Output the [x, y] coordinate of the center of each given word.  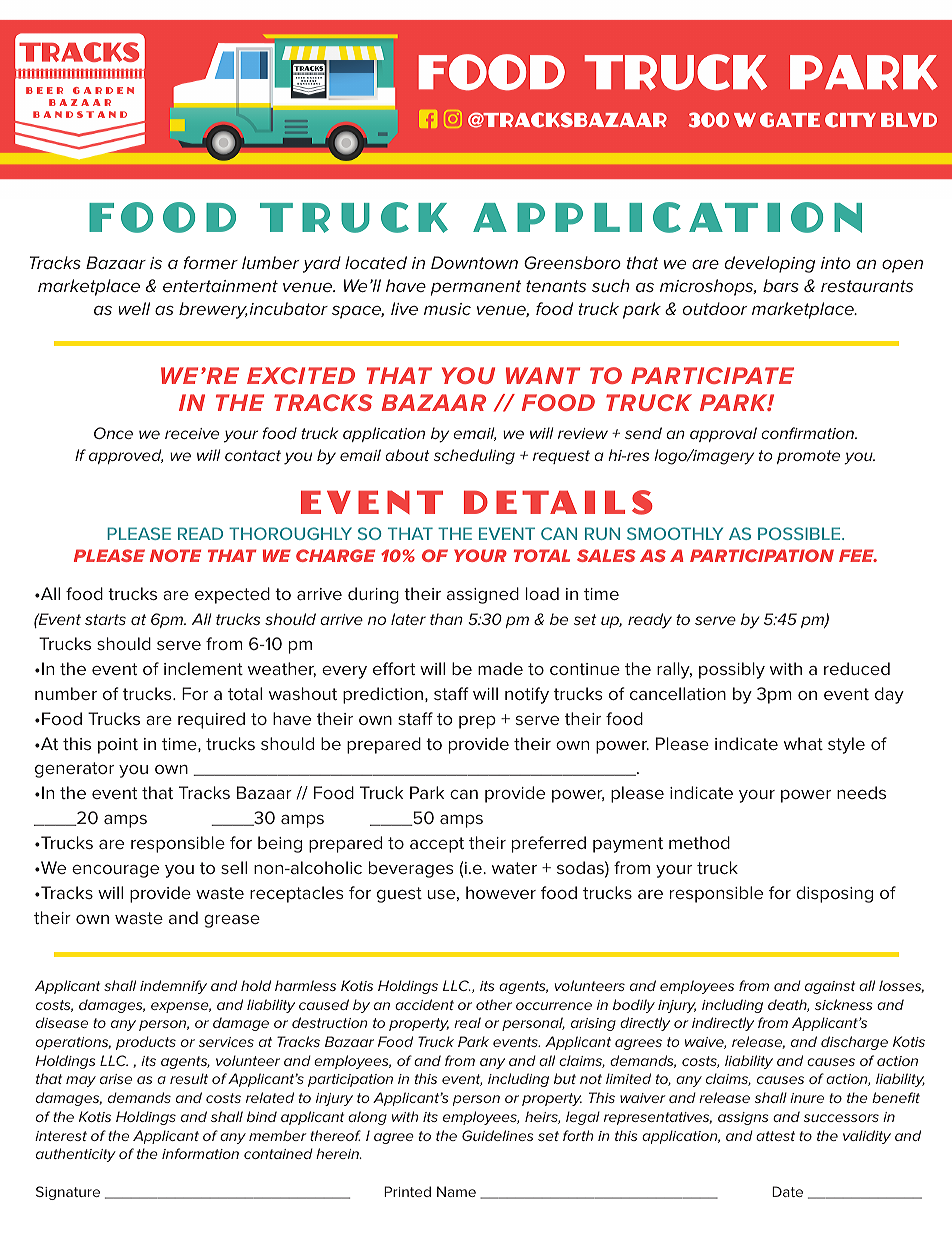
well [134, 308]
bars [781, 285]
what [803, 743]
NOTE [175, 555]
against [830, 987]
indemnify [173, 987]
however [501, 892]
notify [527, 695]
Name [456, 1191]
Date [787, 1191]
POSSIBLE [800, 533]
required [211, 720]
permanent [476, 288]
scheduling [474, 457]
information [200, 1153]
